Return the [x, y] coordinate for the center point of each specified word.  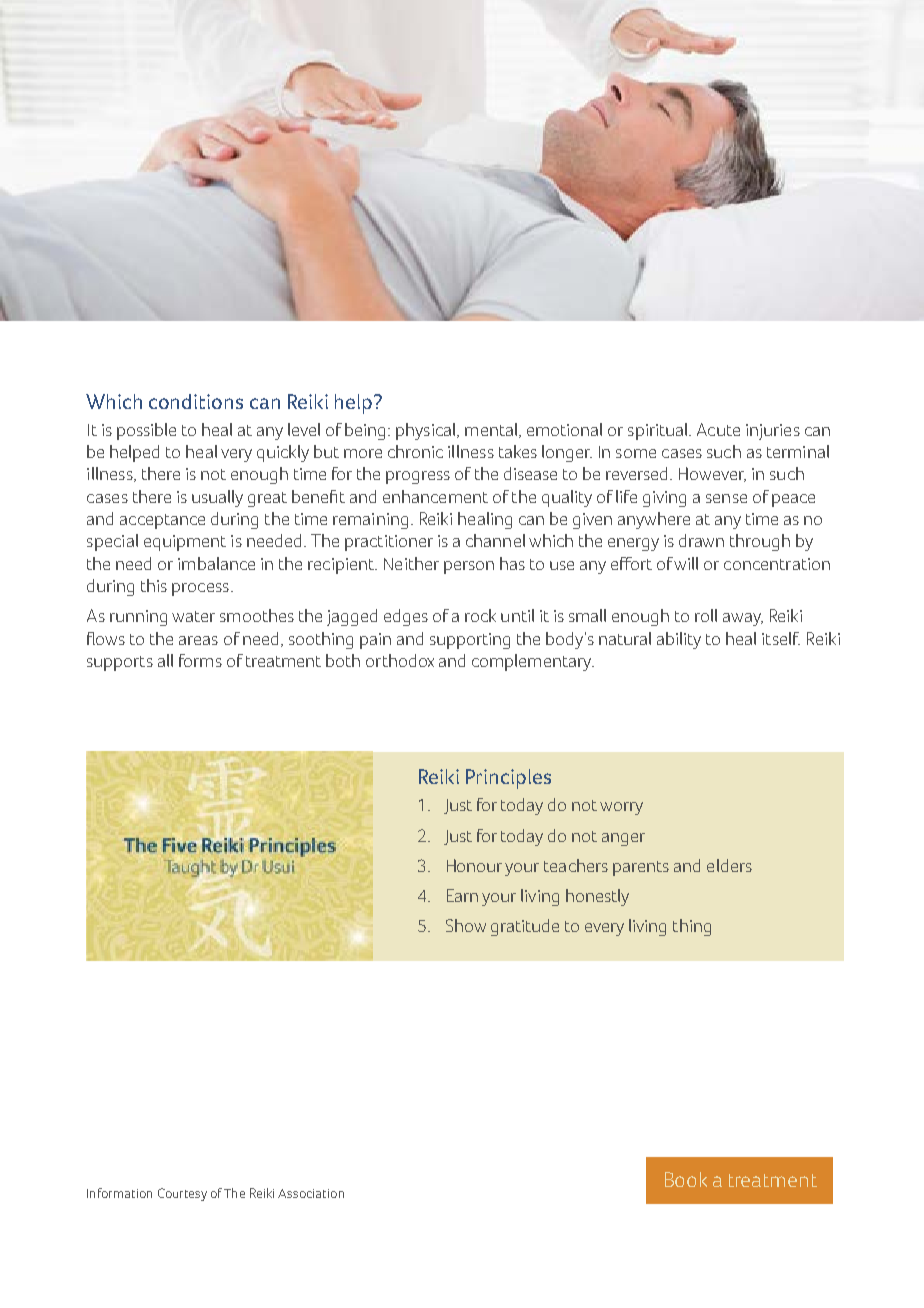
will [686, 563]
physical [427, 431]
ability [679, 640]
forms [200, 660]
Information [119, 1193]
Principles [508, 779]
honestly [597, 897]
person [469, 567]
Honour [474, 865]
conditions [196, 401]
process [200, 589]
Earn [462, 895]
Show [466, 925]
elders [729, 865]
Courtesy [182, 1194]
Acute [718, 429]
